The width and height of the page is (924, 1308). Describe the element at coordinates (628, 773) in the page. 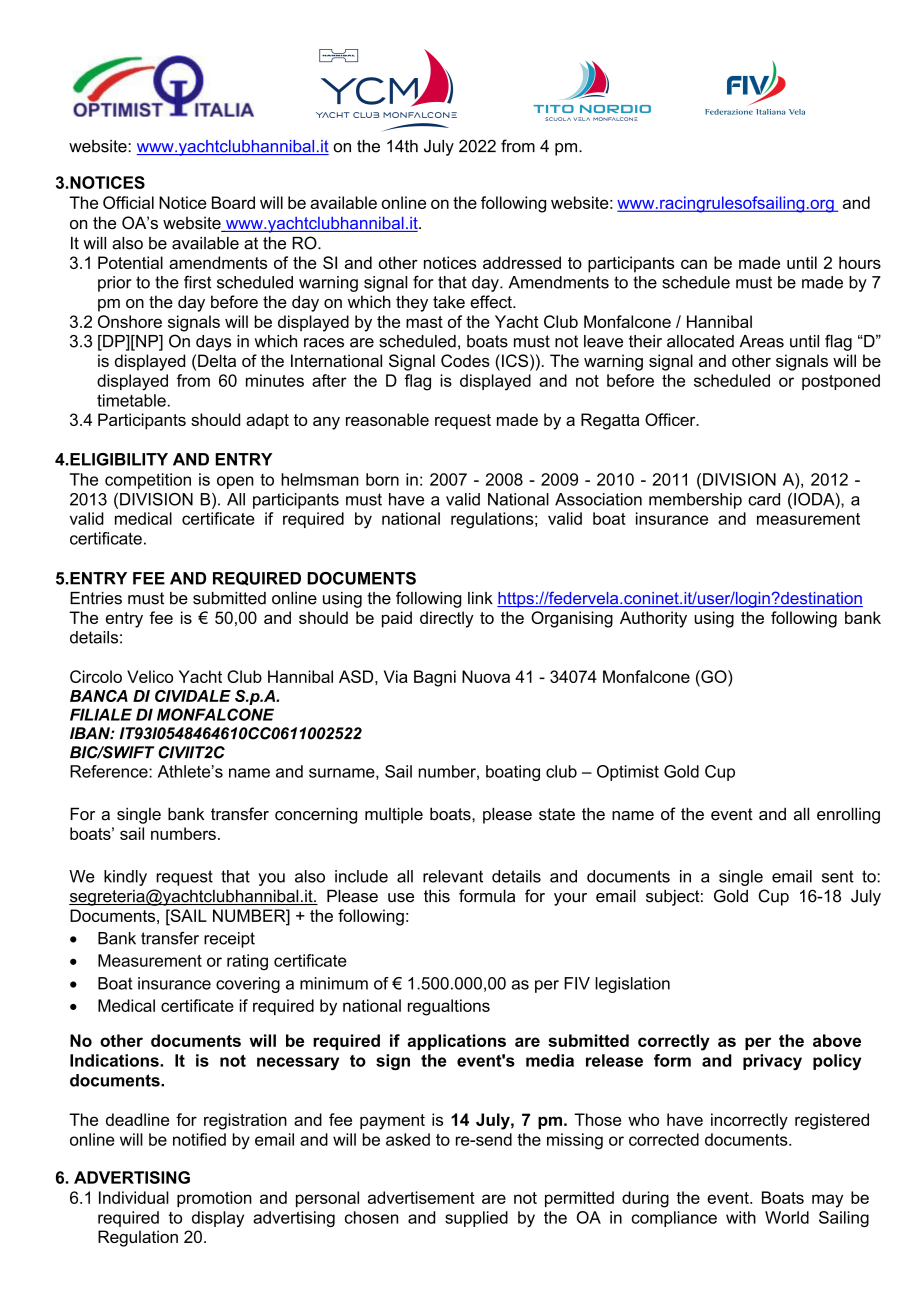

I see `Optimist` at that location.
